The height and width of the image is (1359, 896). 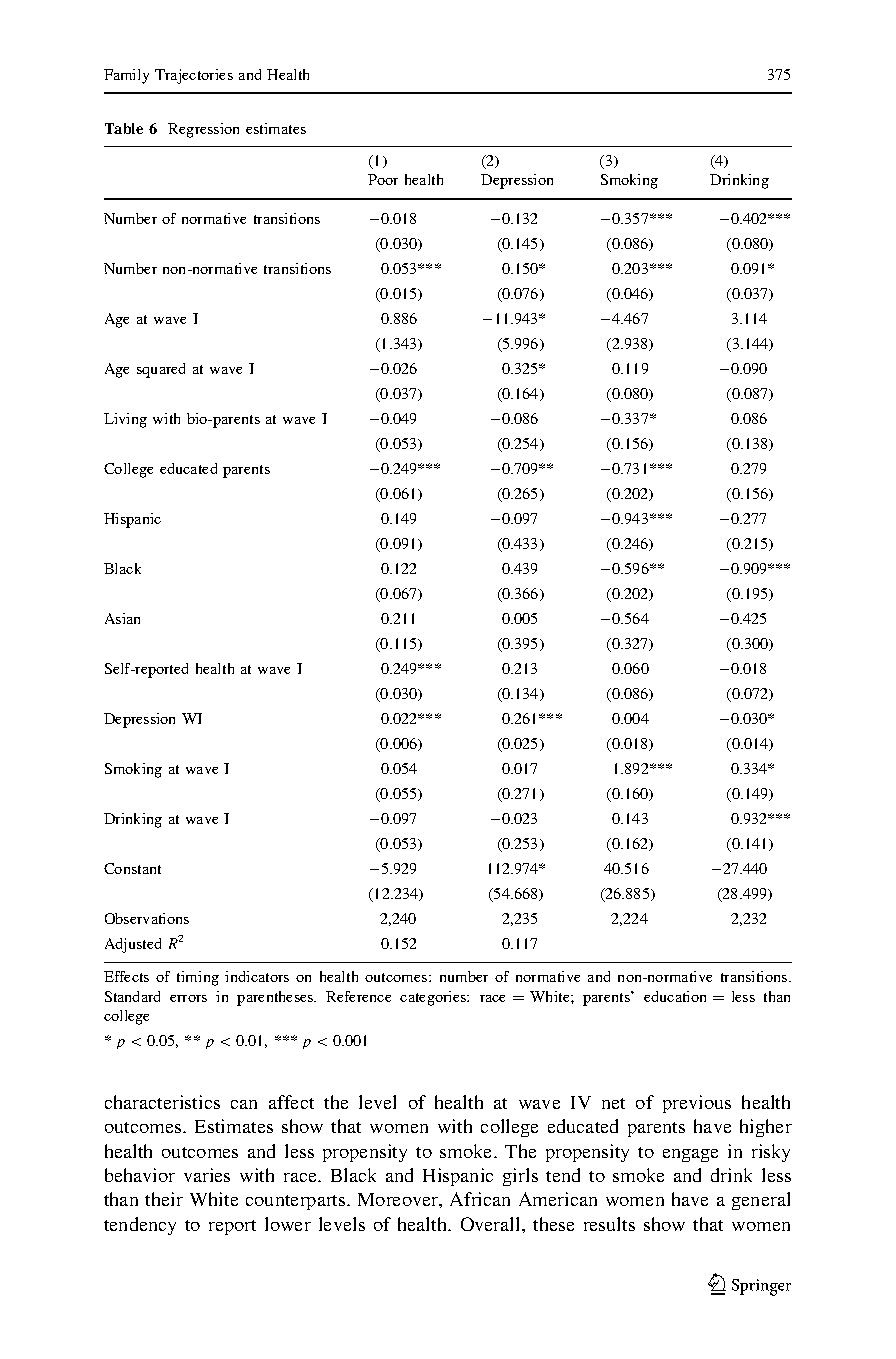 I want to click on varies, so click(x=207, y=1175).
